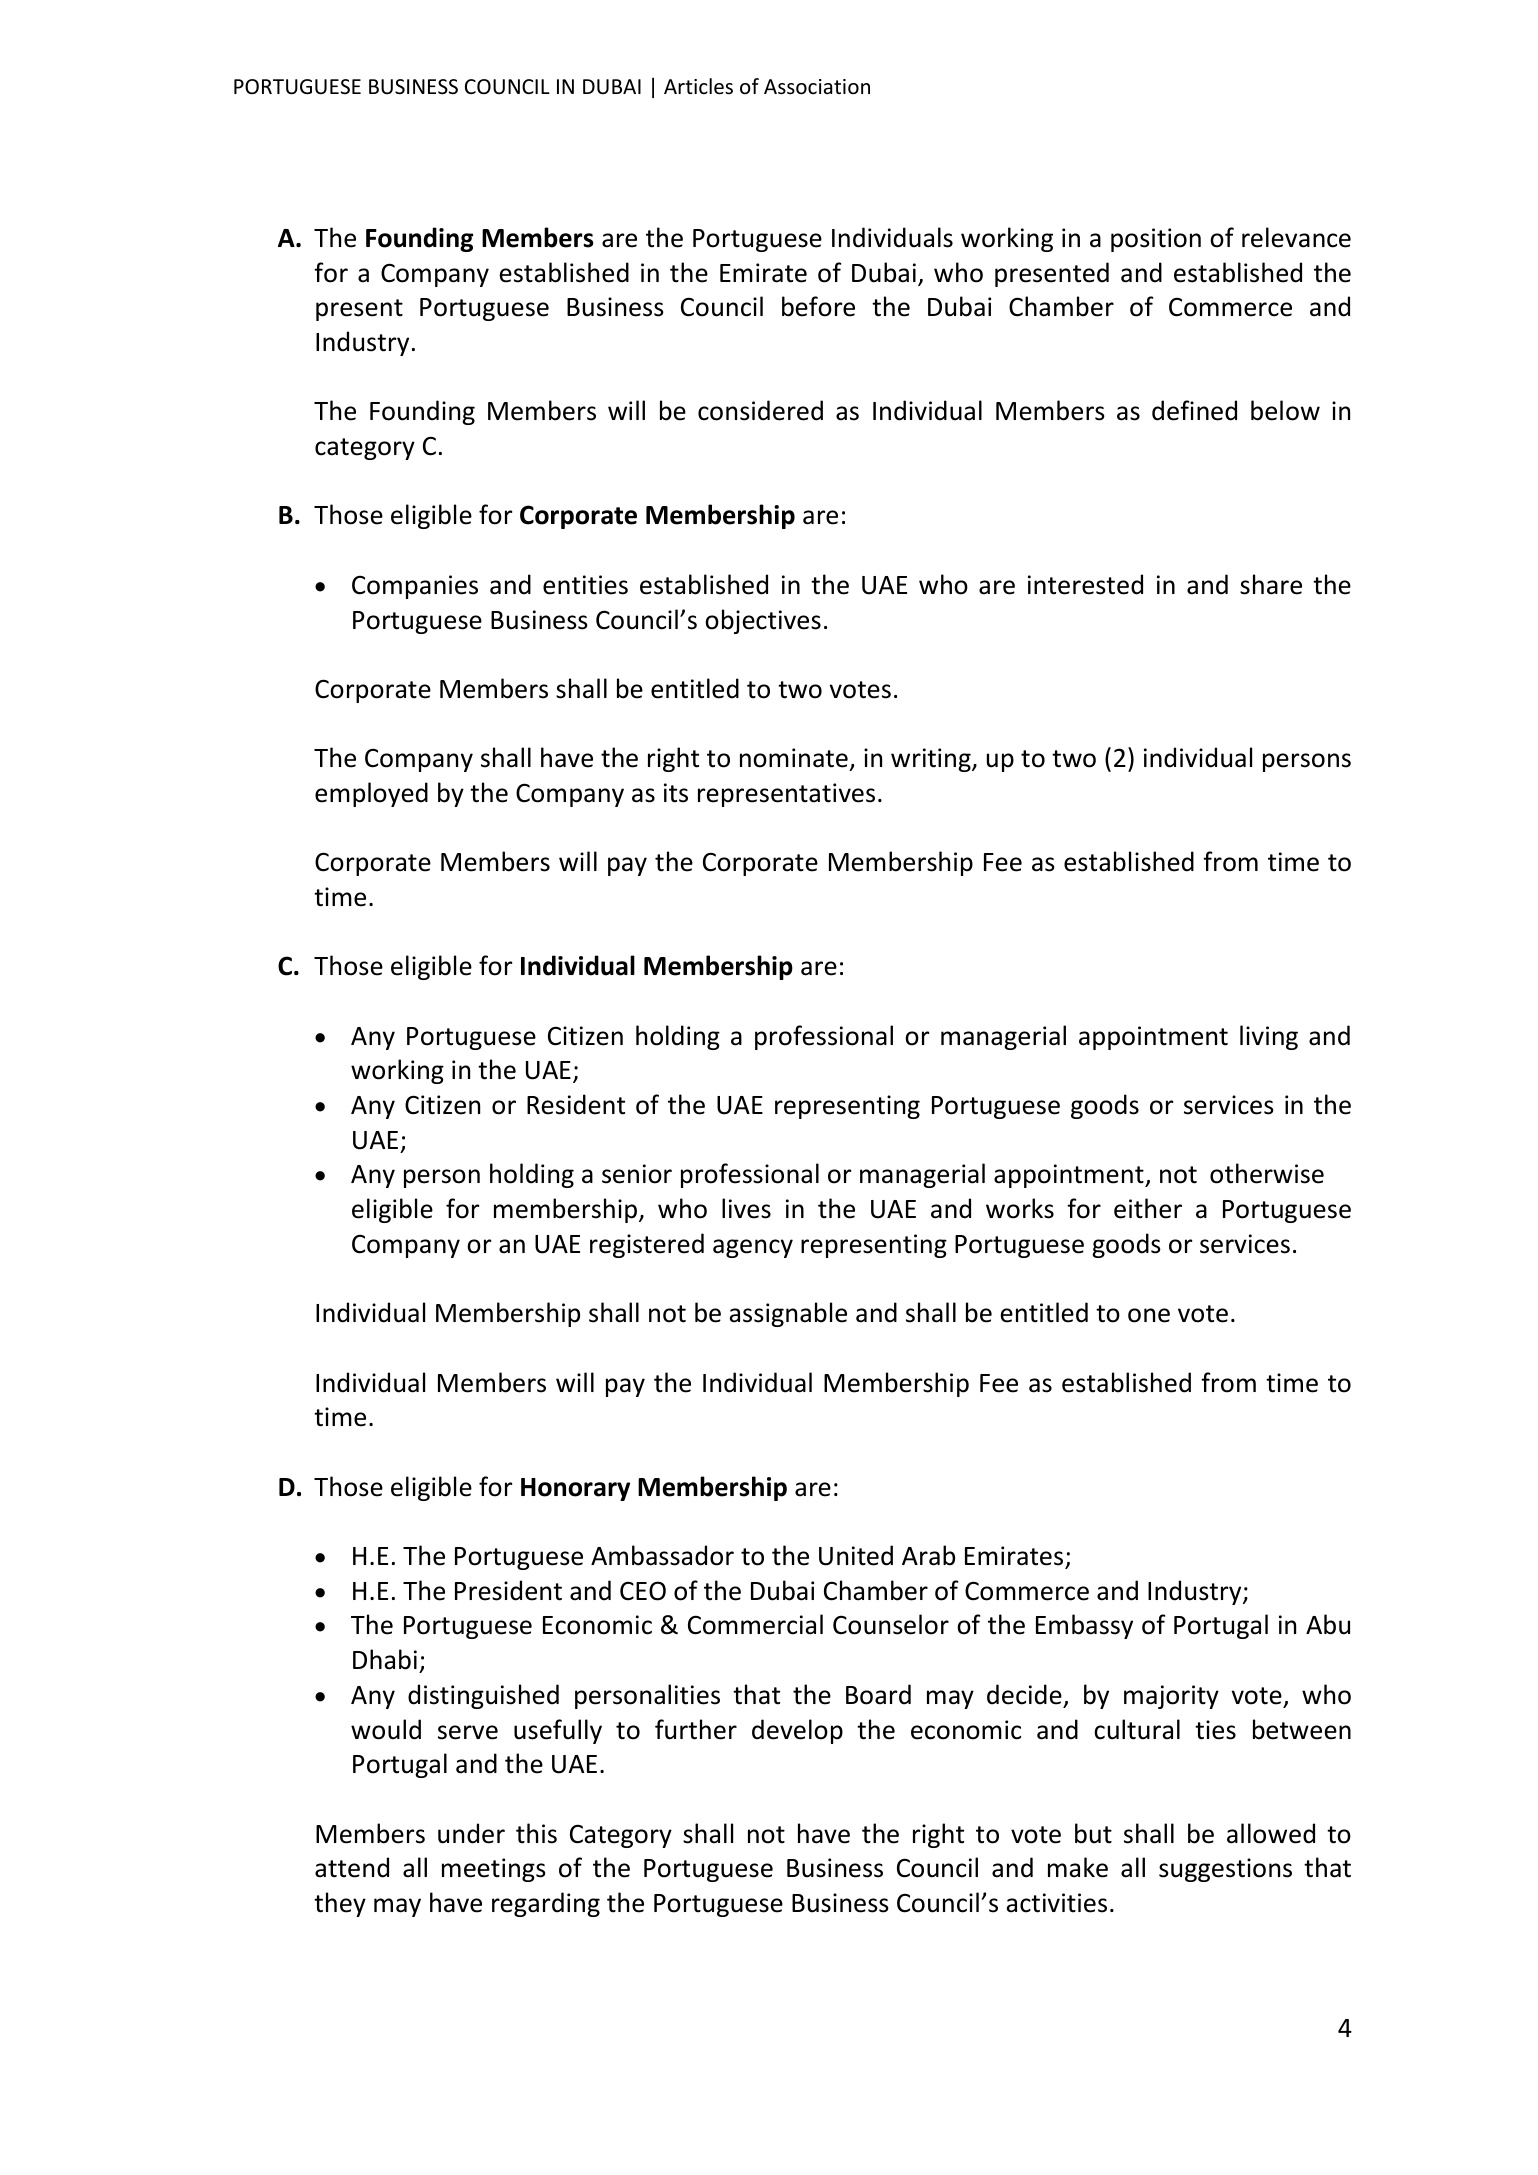  Describe the element at coordinates (788, 1314) in the page. I see `assignable` at that location.
